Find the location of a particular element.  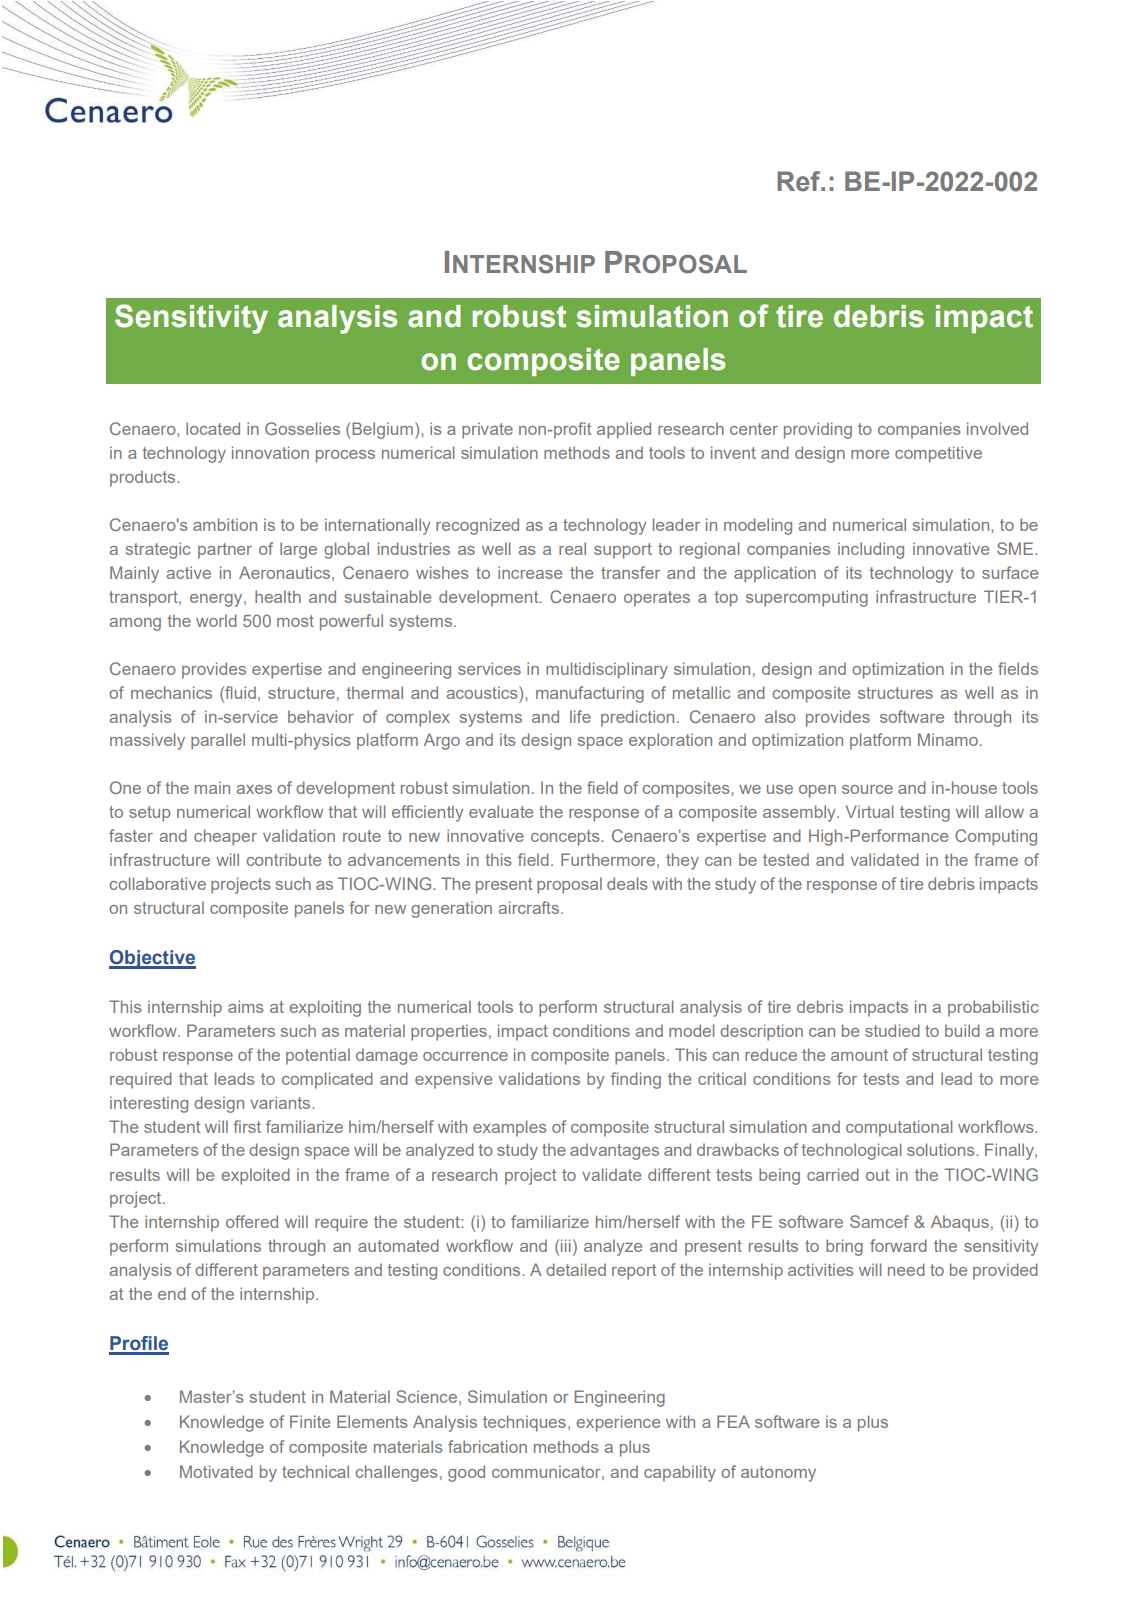

exploited is located at coordinates (255, 1176).
